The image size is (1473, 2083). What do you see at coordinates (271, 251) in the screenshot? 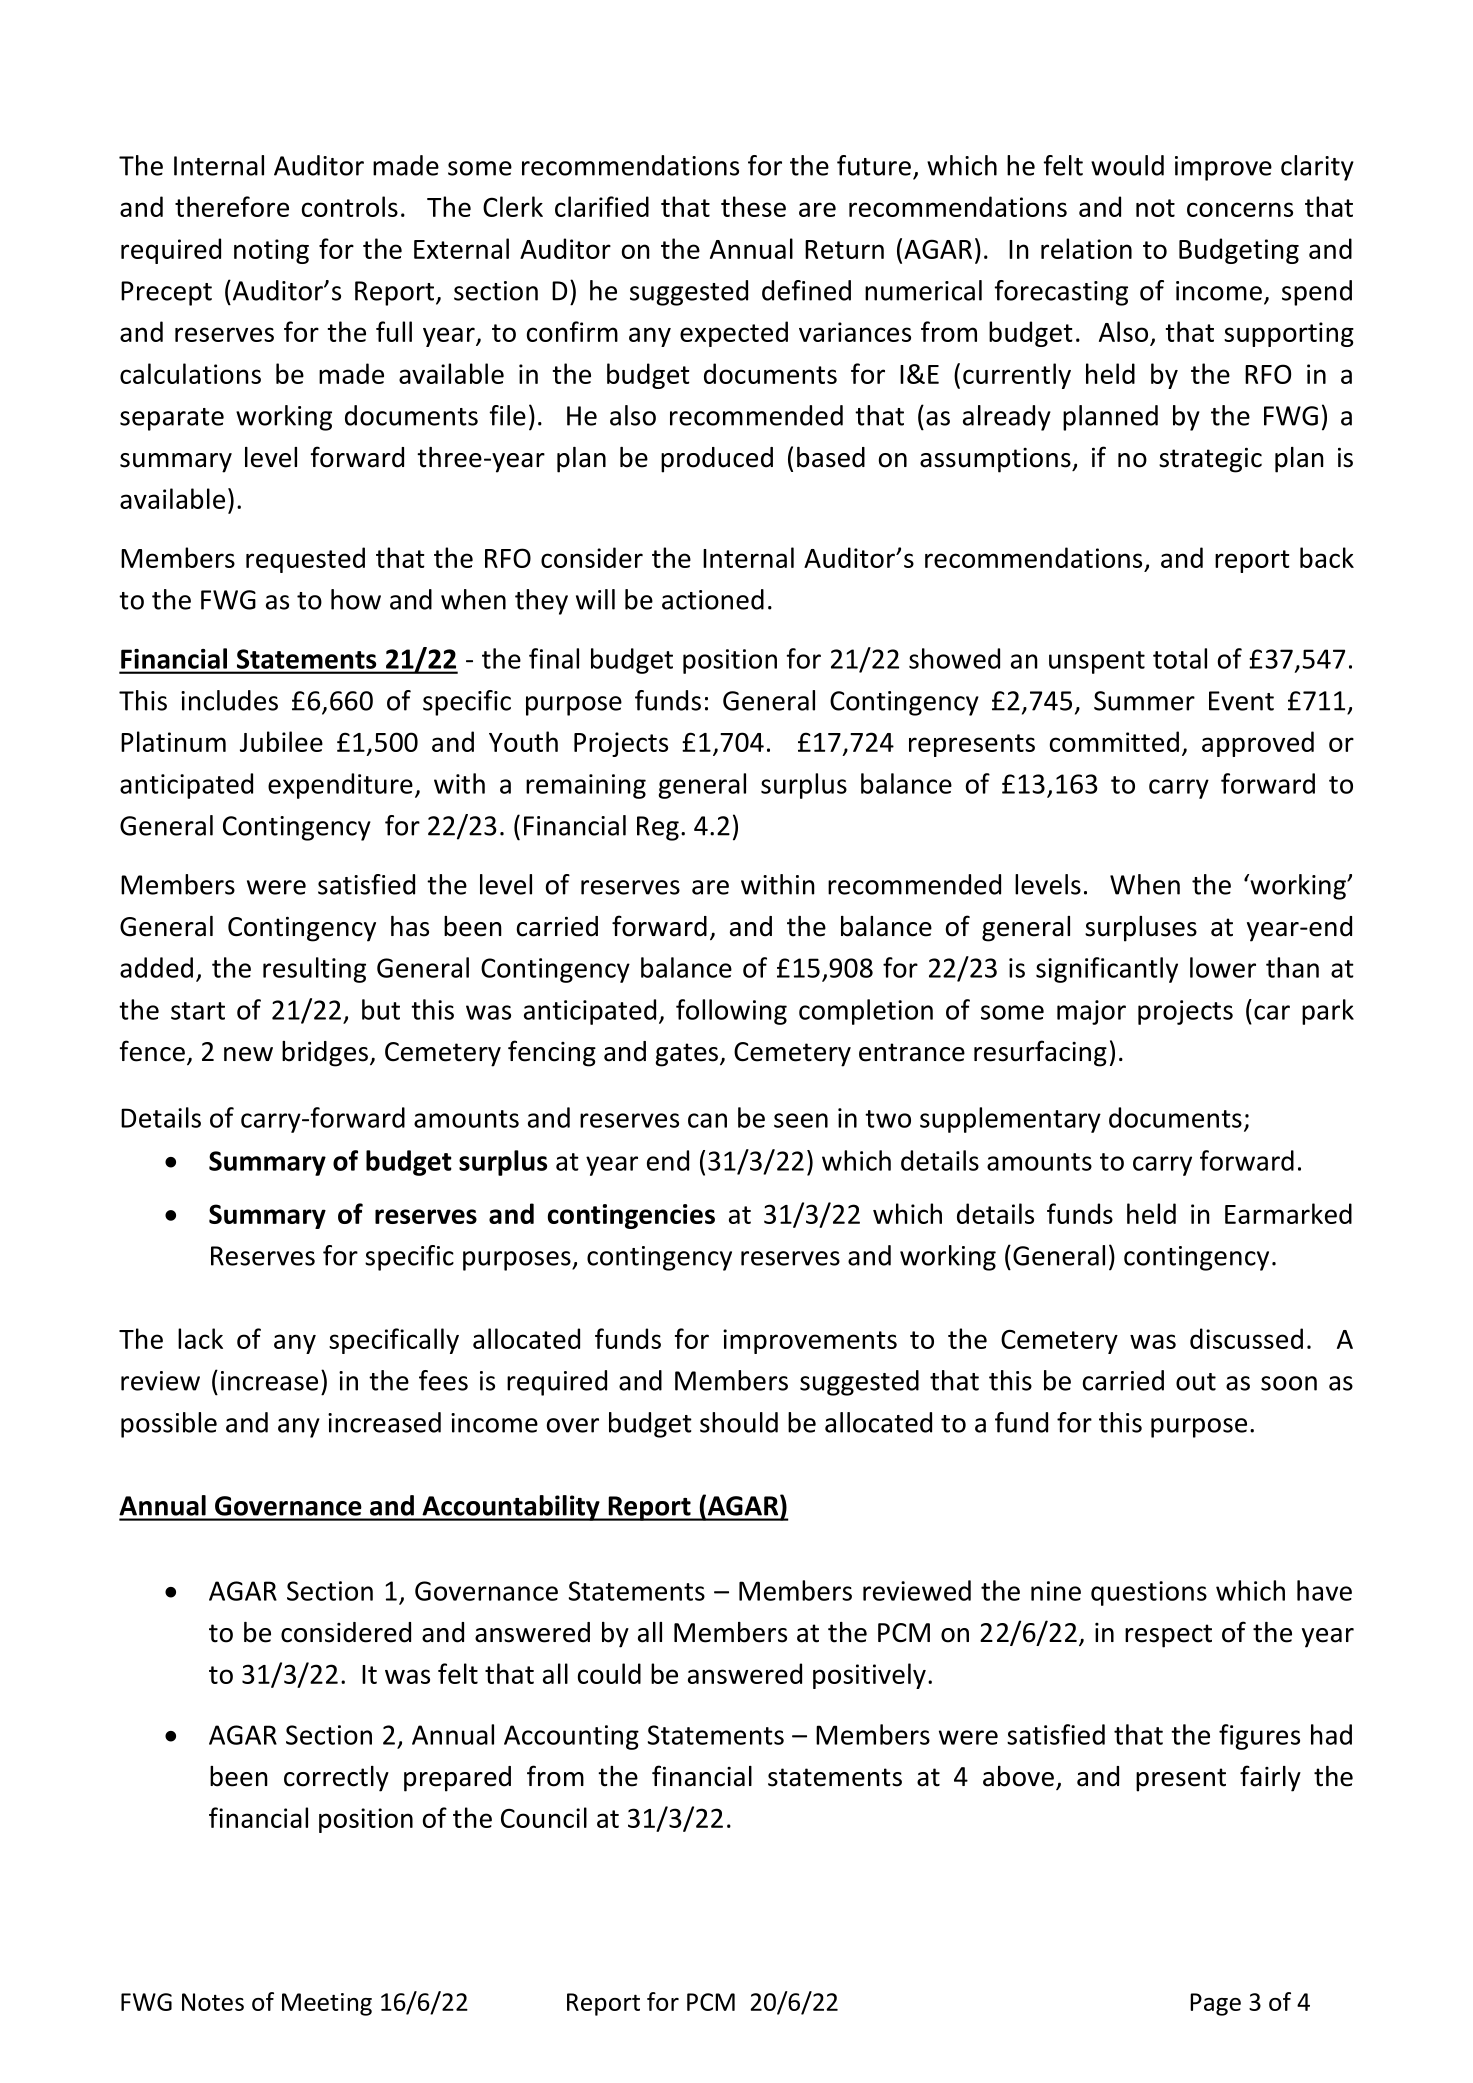
I see `noting` at bounding box center [271, 251].
